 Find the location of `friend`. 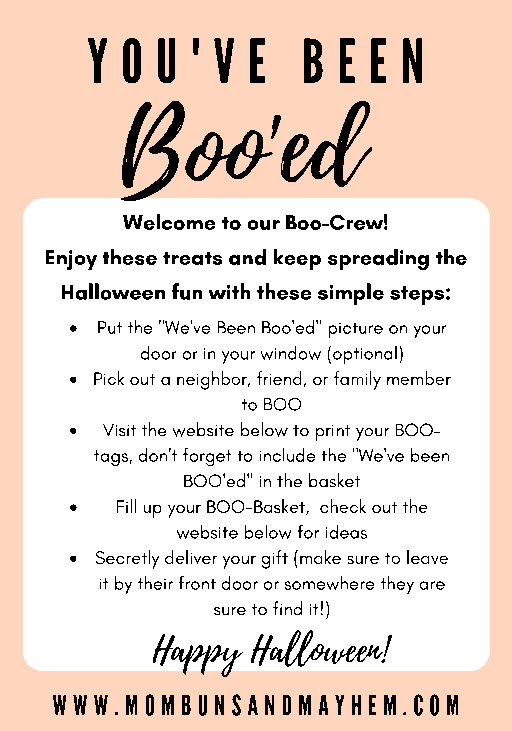

friend is located at coordinates (279, 378).
